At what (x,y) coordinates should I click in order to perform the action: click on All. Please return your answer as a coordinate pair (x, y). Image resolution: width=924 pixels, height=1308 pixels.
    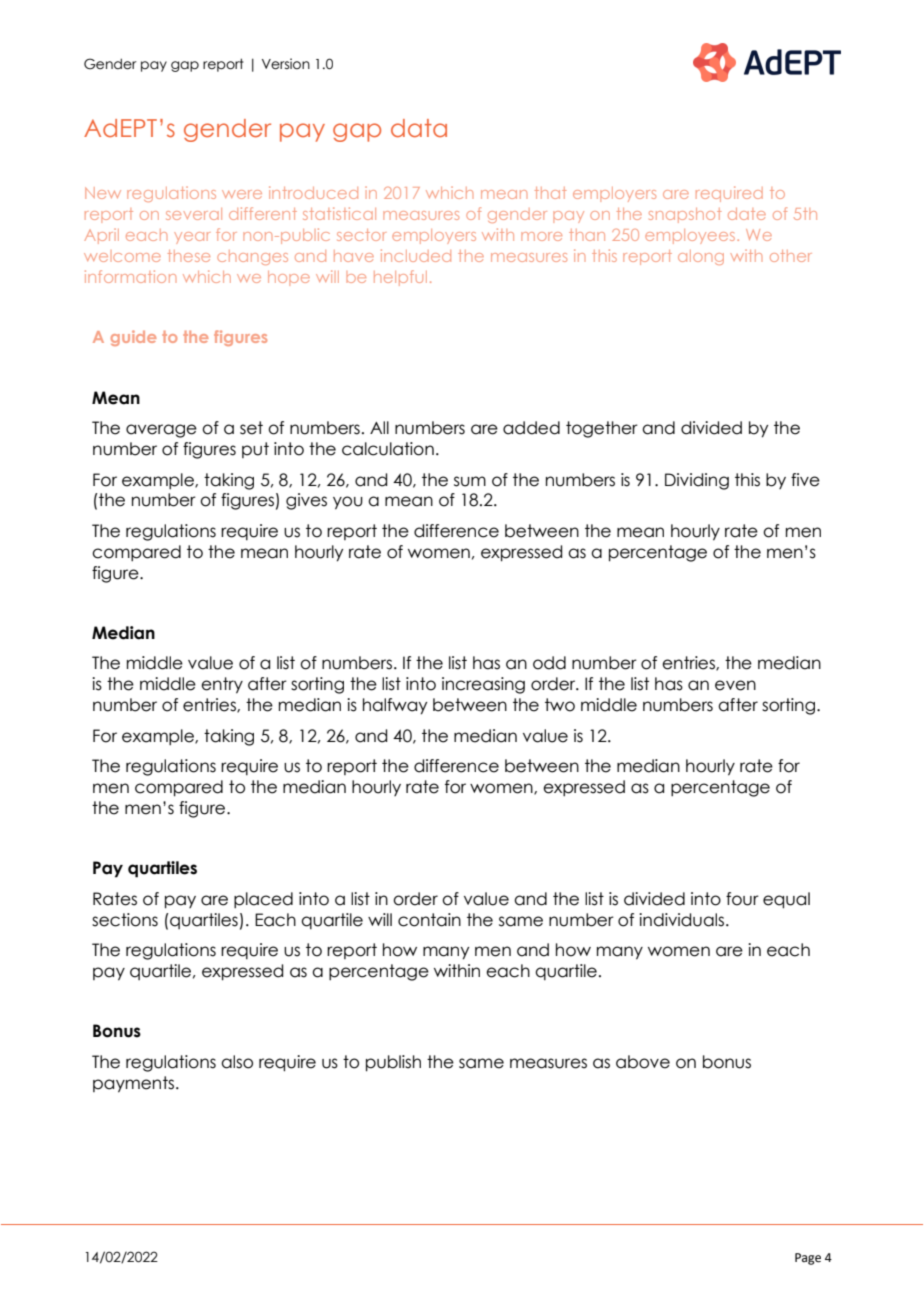
    Looking at the image, I should click on (379, 427).
